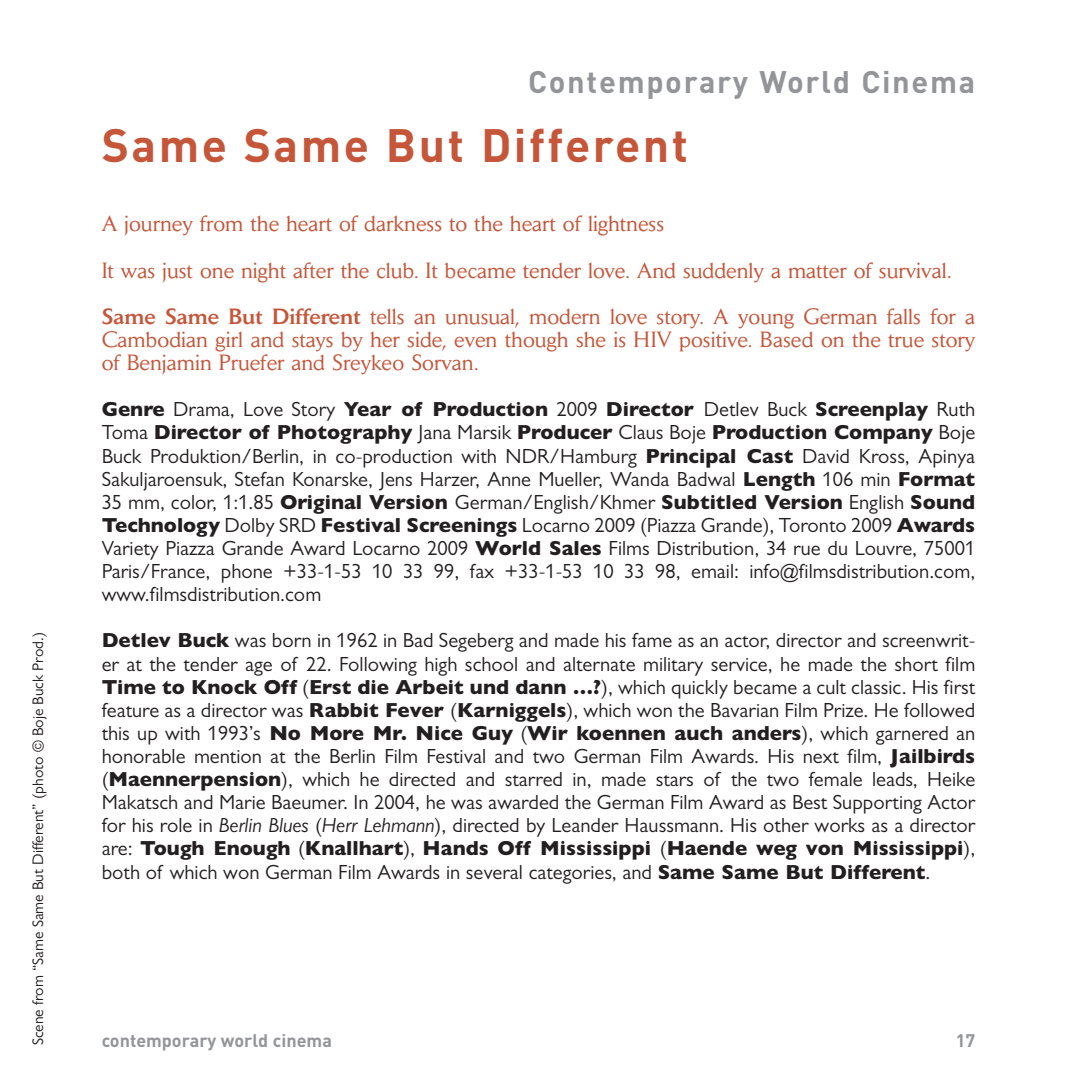  I want to click on David, so click(826, 456).
